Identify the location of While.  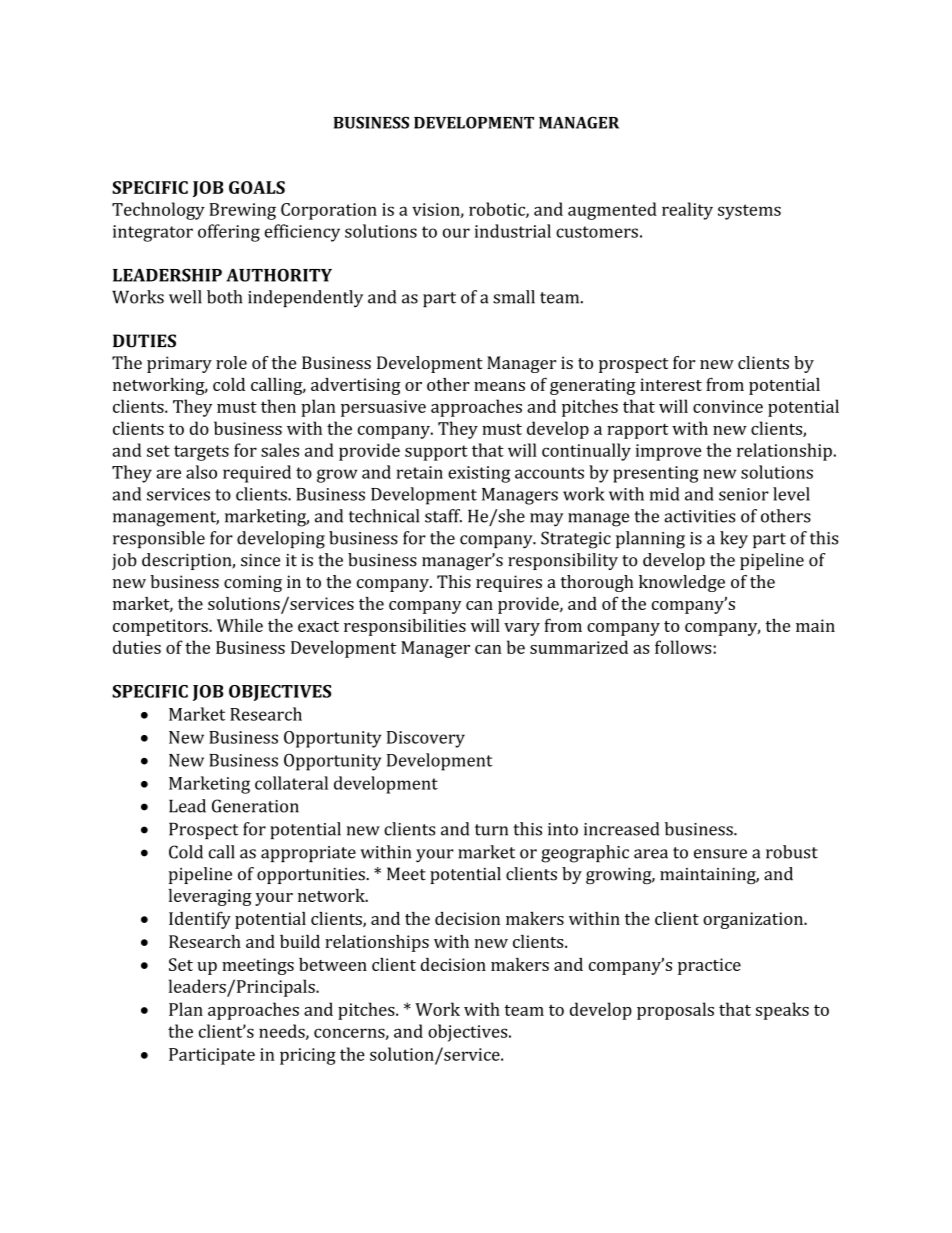
(240, 625).
